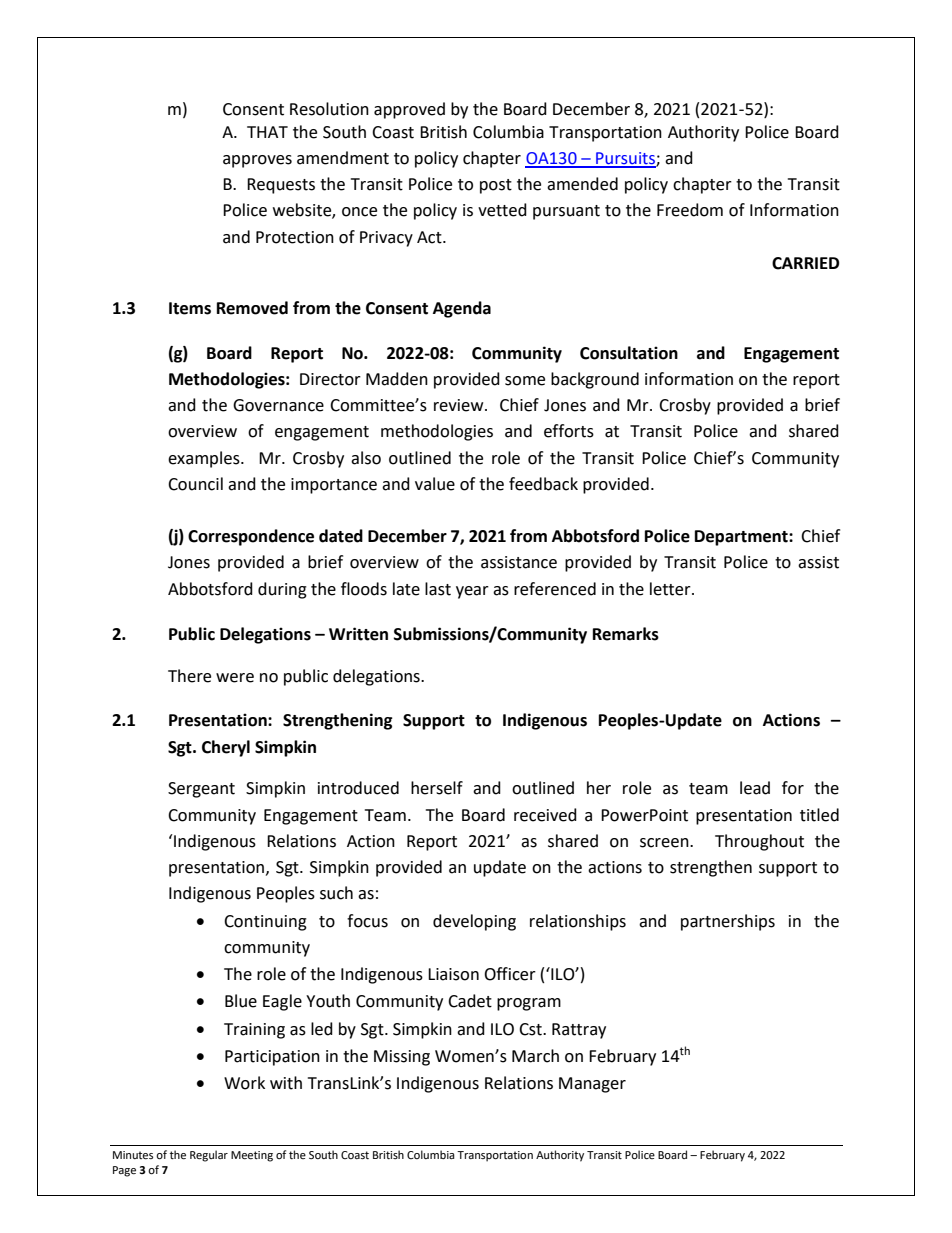 The width and height of the image is (952, 1233). What do you see at coordinates (195, 484) in the image?
I see `Council` at bounding box center [195, 484].
